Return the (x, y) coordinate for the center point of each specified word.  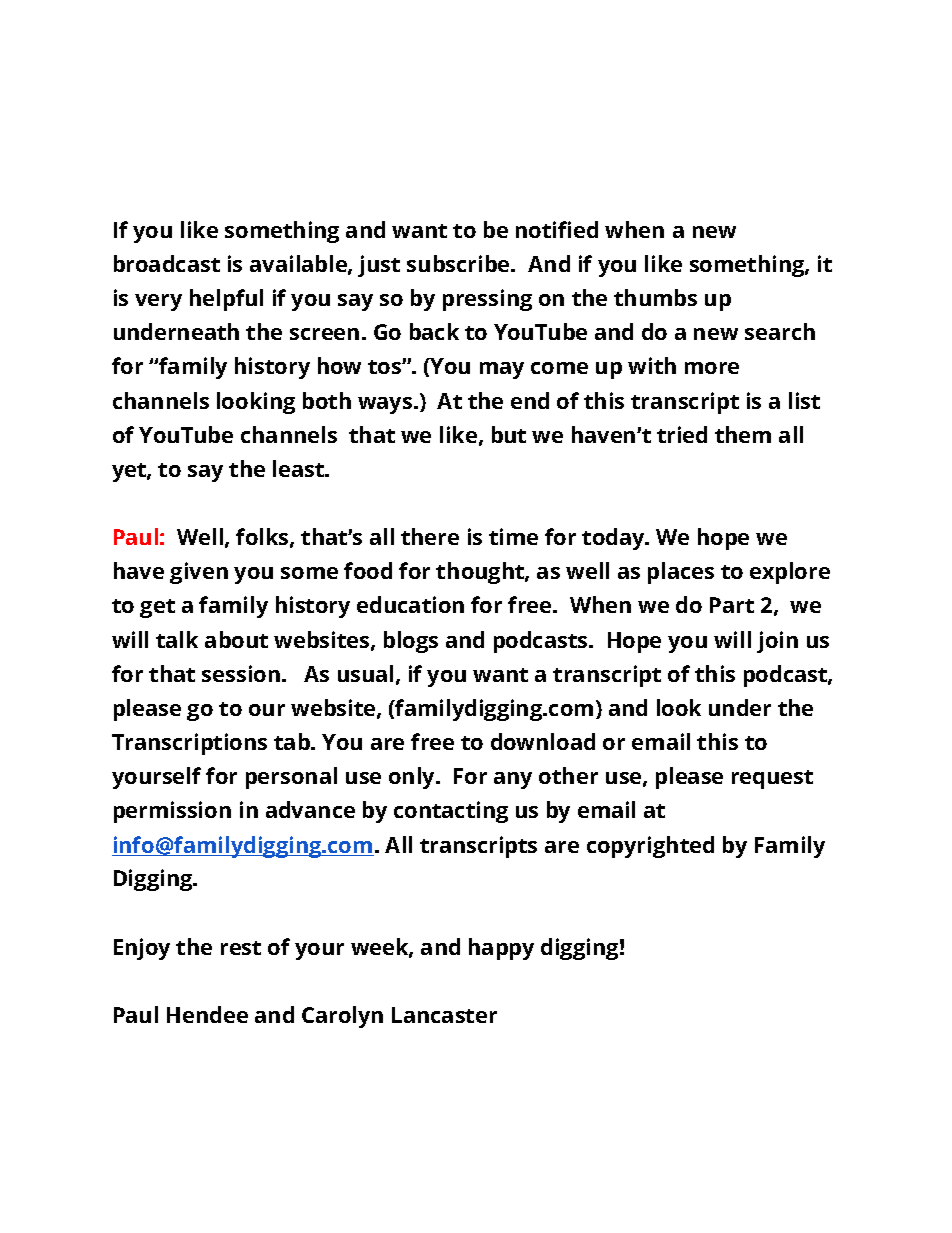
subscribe (459, 263)
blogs (411, 642)
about (236, 639)
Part (732, 605)
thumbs (655, 297)
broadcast (167, 263)
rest (241, 948)
